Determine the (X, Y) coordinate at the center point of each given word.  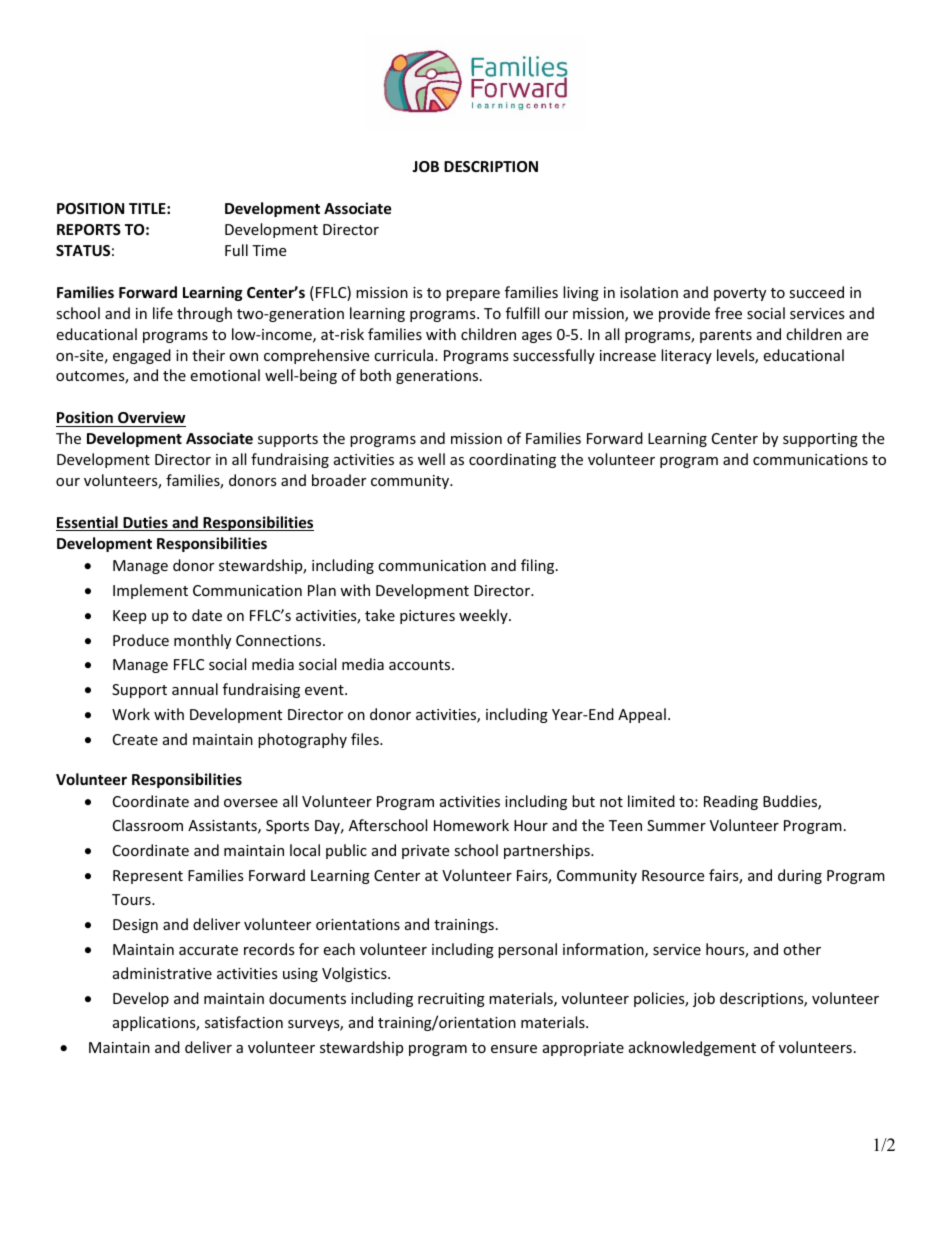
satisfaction (244, 1022)
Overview (151, 417)
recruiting (451, 1000)
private (425, 852)
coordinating (512, 460)
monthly (202, 641)
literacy (686, 356)
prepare (473, 295)
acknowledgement (692, 1048)
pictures (427, 617)
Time (269, 250)
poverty (740, 294)
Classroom (148, 825)
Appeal (642, 715)
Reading (731, 802)
